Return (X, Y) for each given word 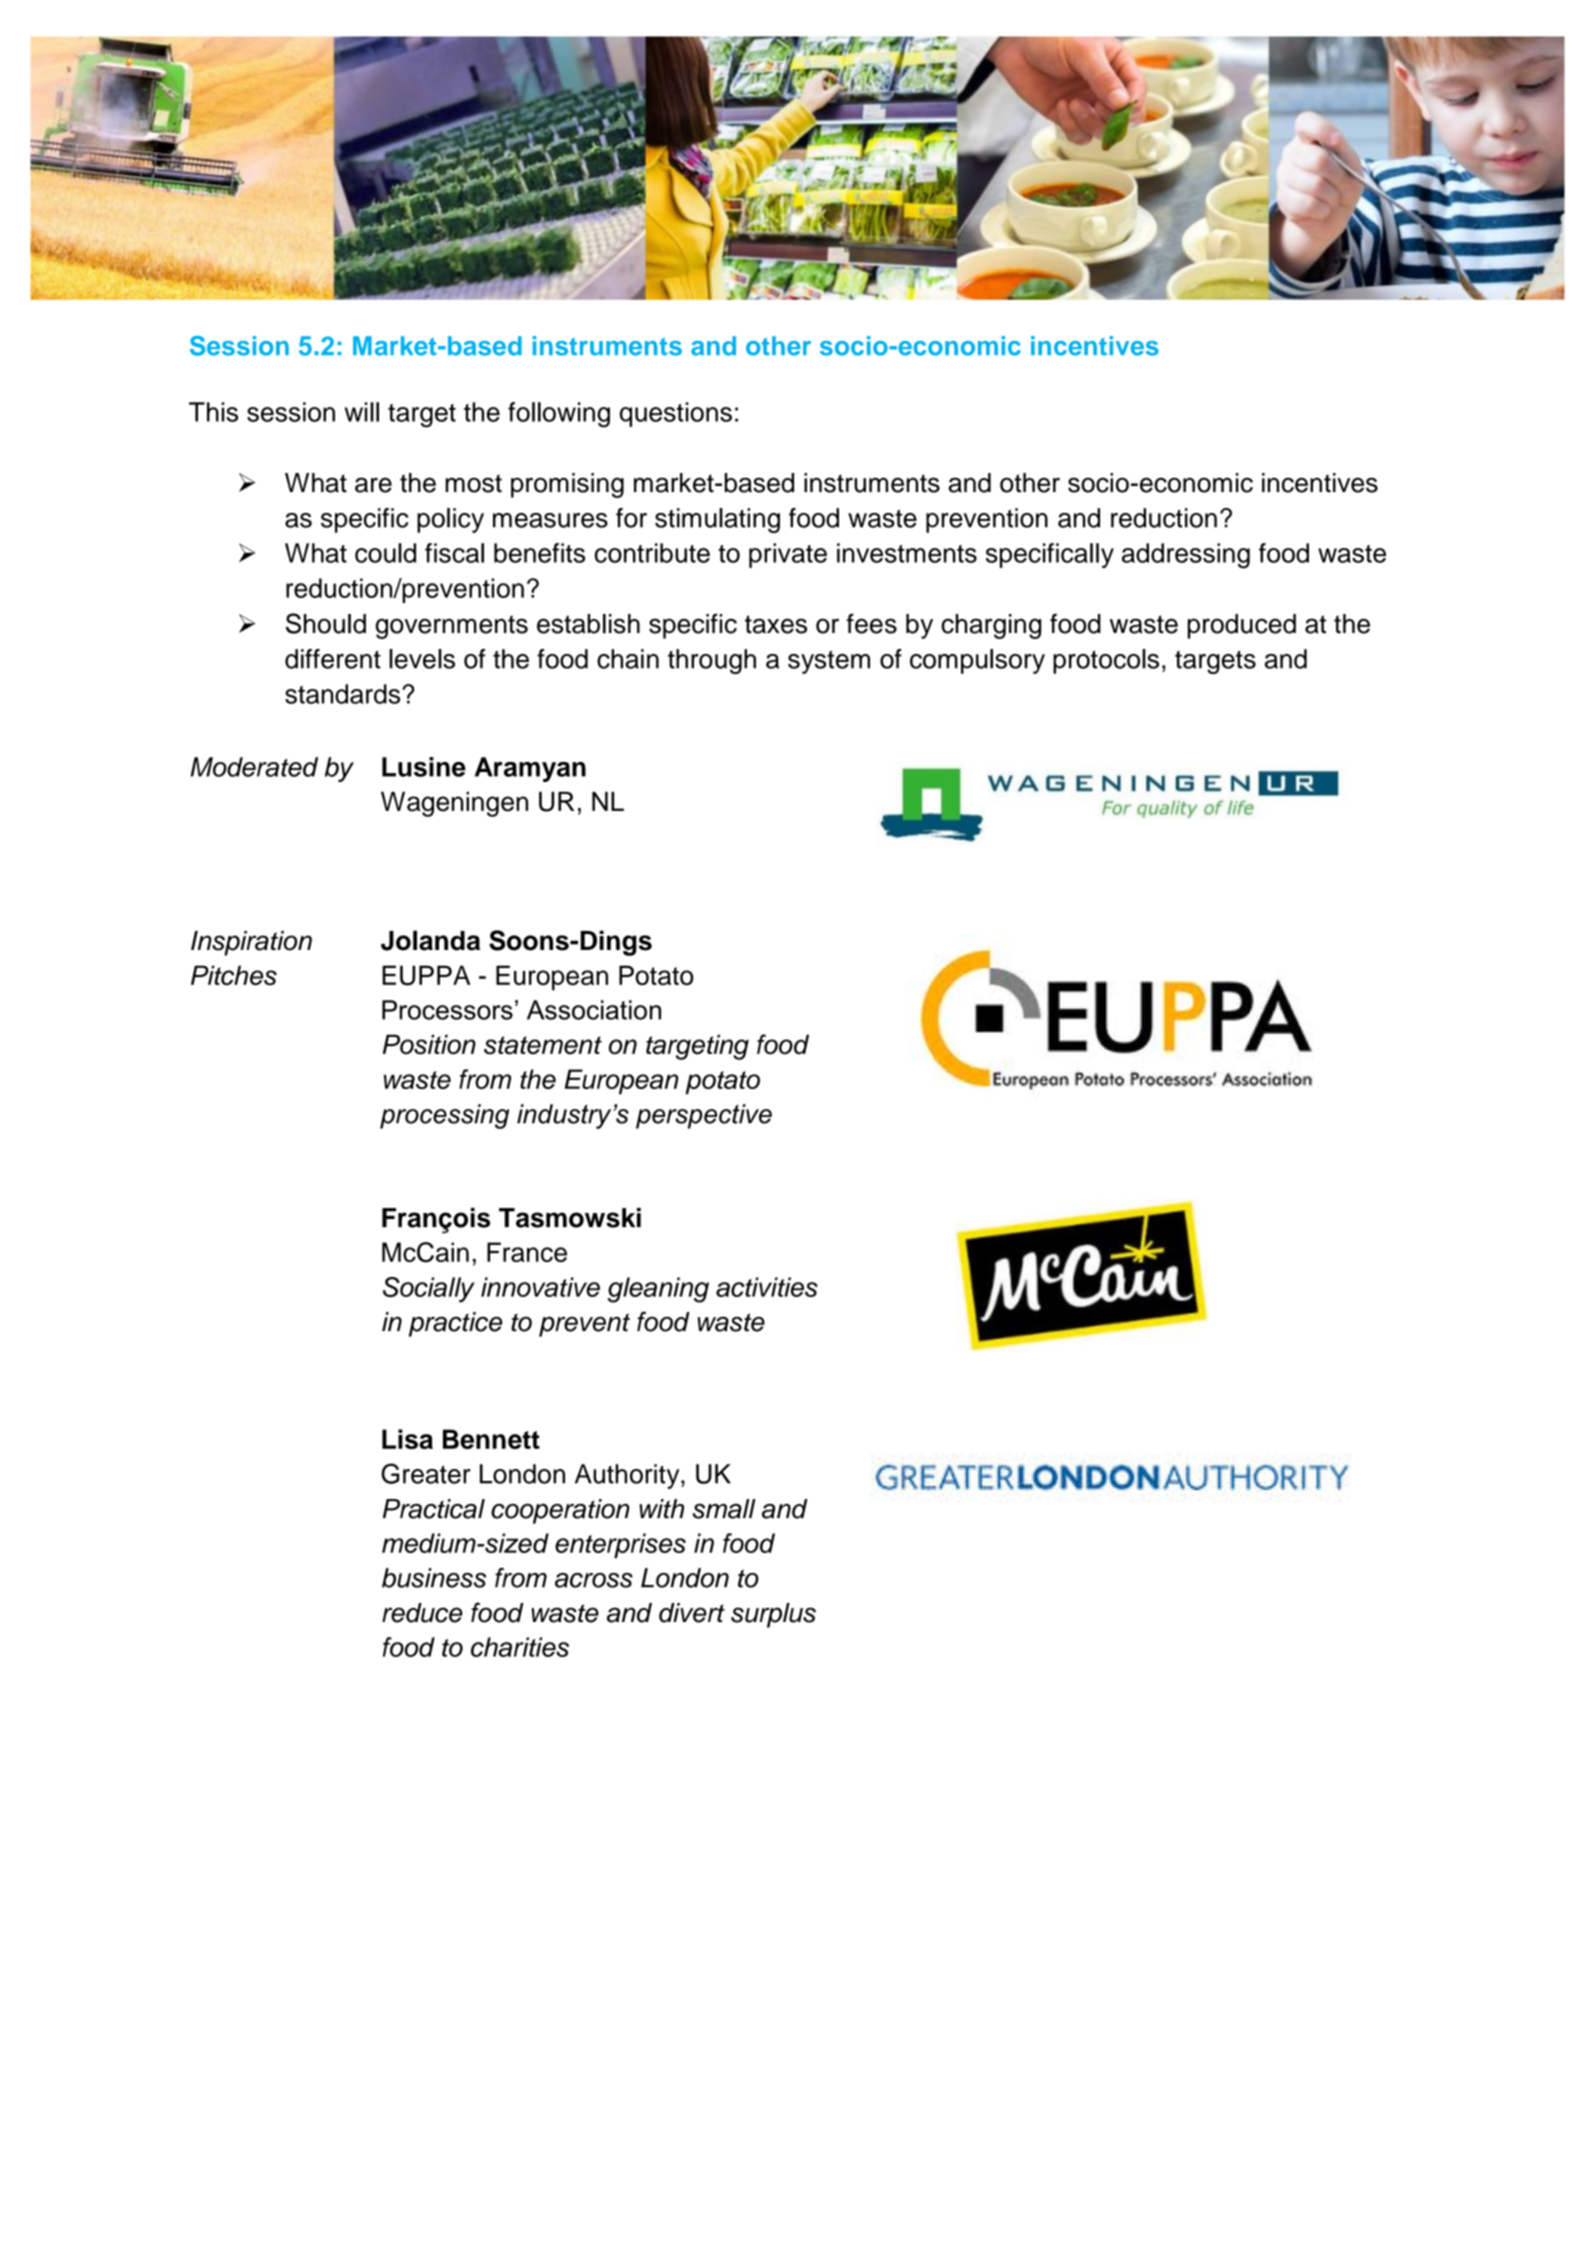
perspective (704, 1116)
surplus (773, 1615)
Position (429, 1044)
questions (676, 414)
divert (692, 1613)
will (362, 412)
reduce (422, 1613)
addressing (1186, 556)
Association (594, 1010)
